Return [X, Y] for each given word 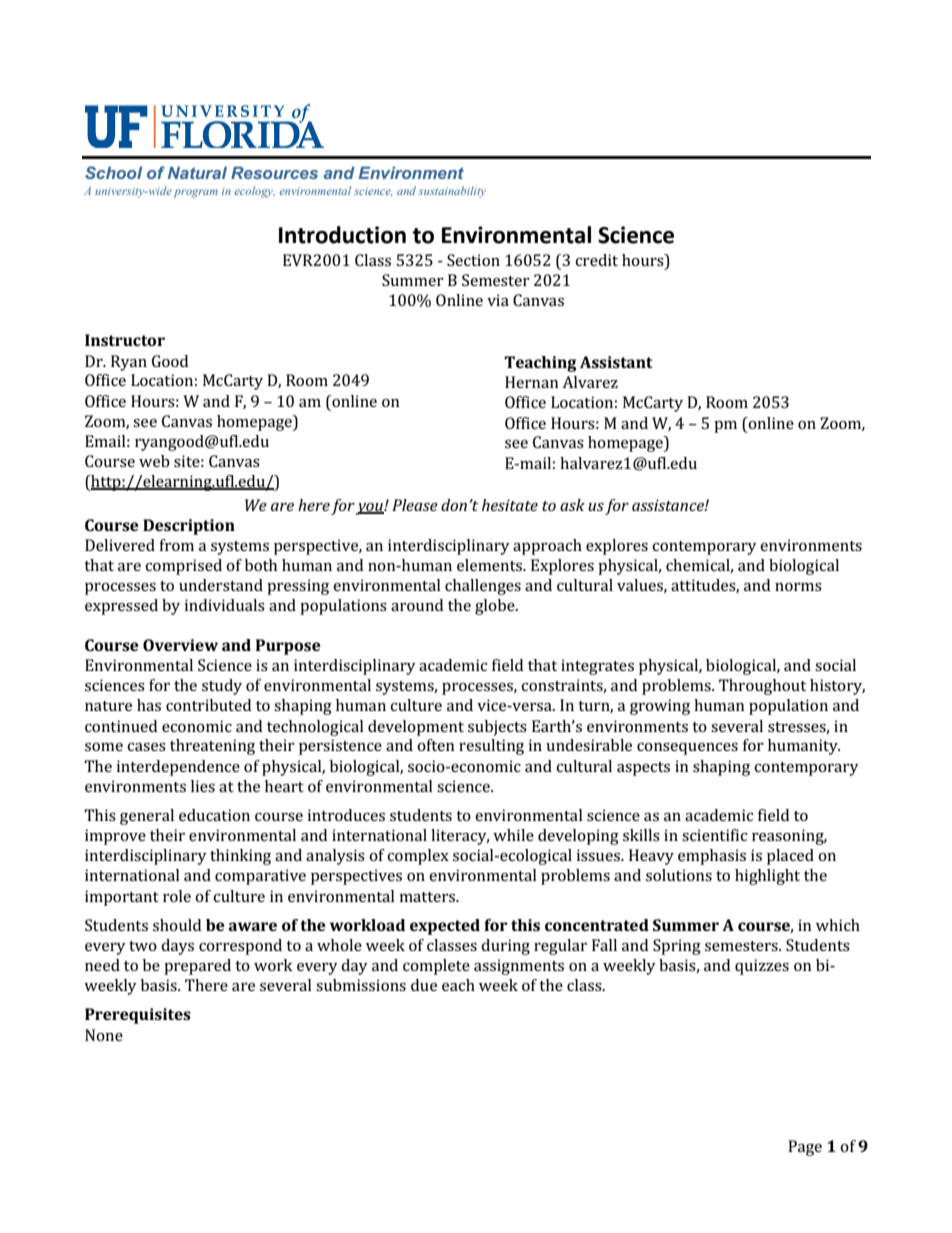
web [154, 461]
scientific [714, 835]
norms [798, 587]
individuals [225, 605]
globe [496, 607]
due [424, 985]
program [196, 193]
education [214, 815]
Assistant [616, 362]
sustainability [452, 192]
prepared [197, 967]
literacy [460, 837]
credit [596, 260]
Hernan [532, 382]
